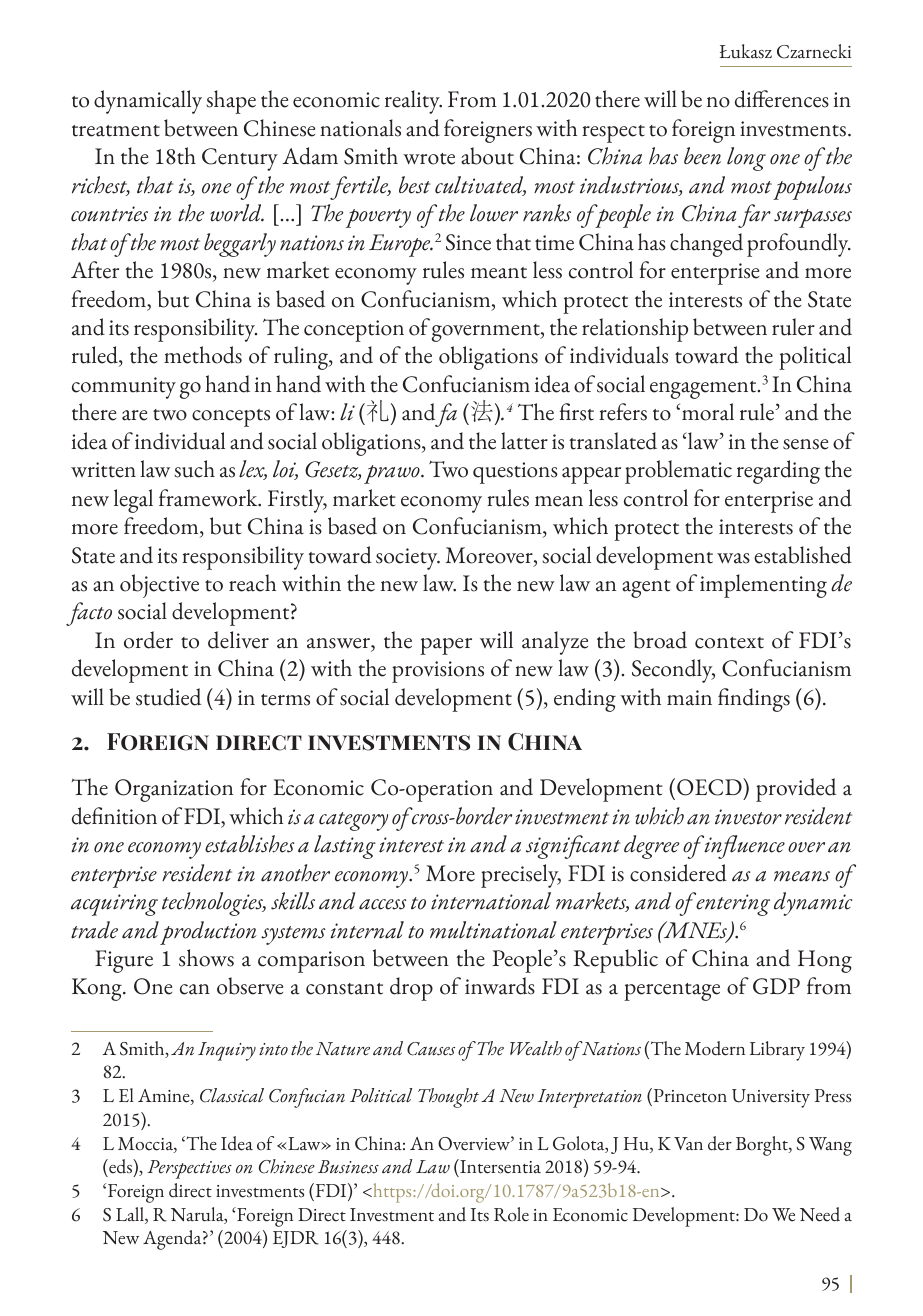  I want to click on paper, so click(446, 646).
